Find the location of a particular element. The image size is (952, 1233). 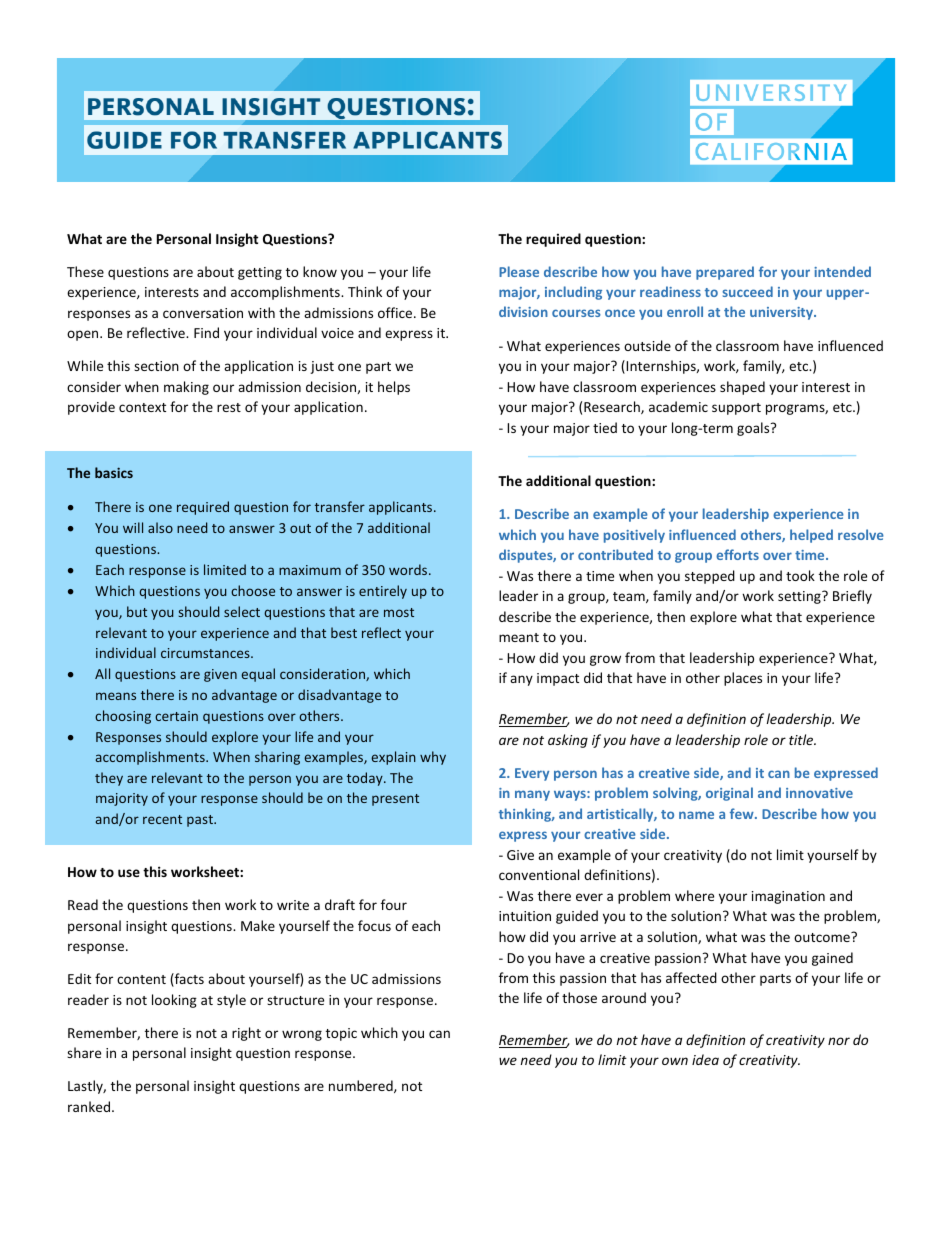

Please is located at coordinates (519, 271).
